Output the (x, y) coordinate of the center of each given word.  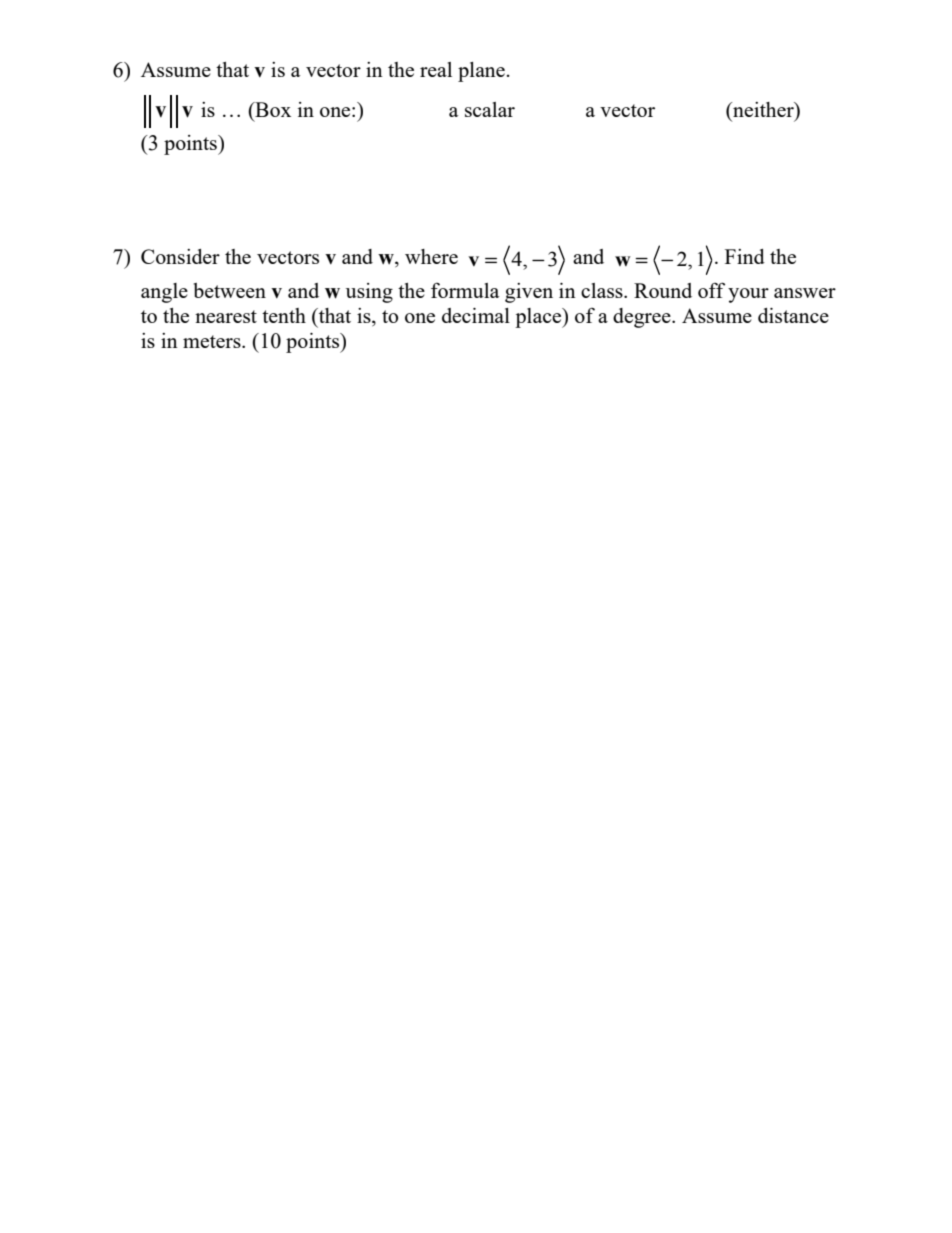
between (230, 290)
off (711, 290)
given (529, 293)
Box (272, 109)
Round (663, 290)
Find (745, 256)
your (748, 295)
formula (465, 290)
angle (164, 293)
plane (481, 72)
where (431, 256)
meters (213, 341)
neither (763, 111)
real (436, 69)
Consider (180, 256)
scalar (490, 109)
